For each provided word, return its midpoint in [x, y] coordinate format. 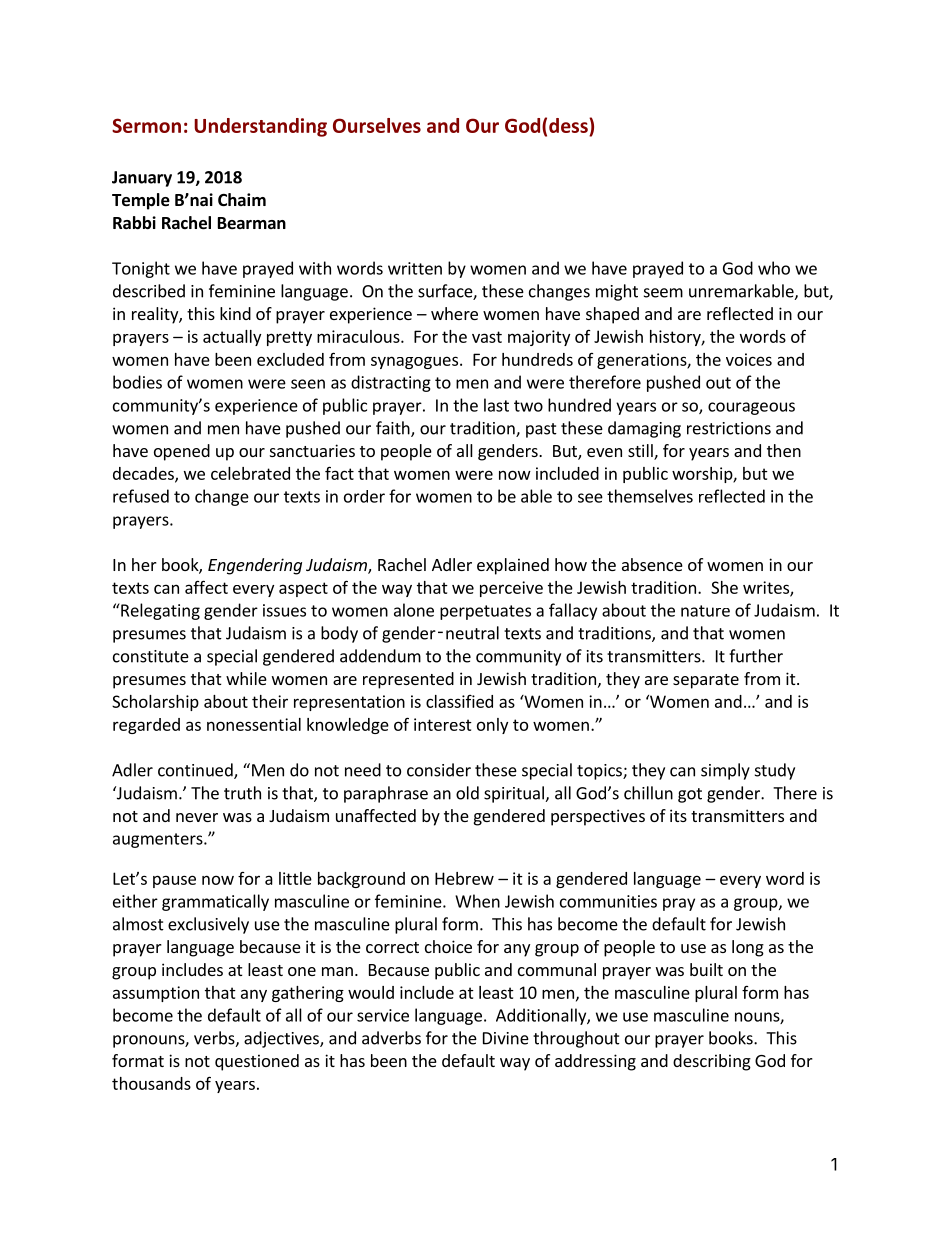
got [690, 795]
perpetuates [485, 612]
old [467, 793]
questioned [257, 1062]
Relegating [159, 611]
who [774, 268]
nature [705, 611]
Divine [506, 1038]
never [197, 817]
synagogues [414, 362]
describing [712, 1062]
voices [749, 359]
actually [232, 338]
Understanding [260, 127]
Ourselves [377, 125]
